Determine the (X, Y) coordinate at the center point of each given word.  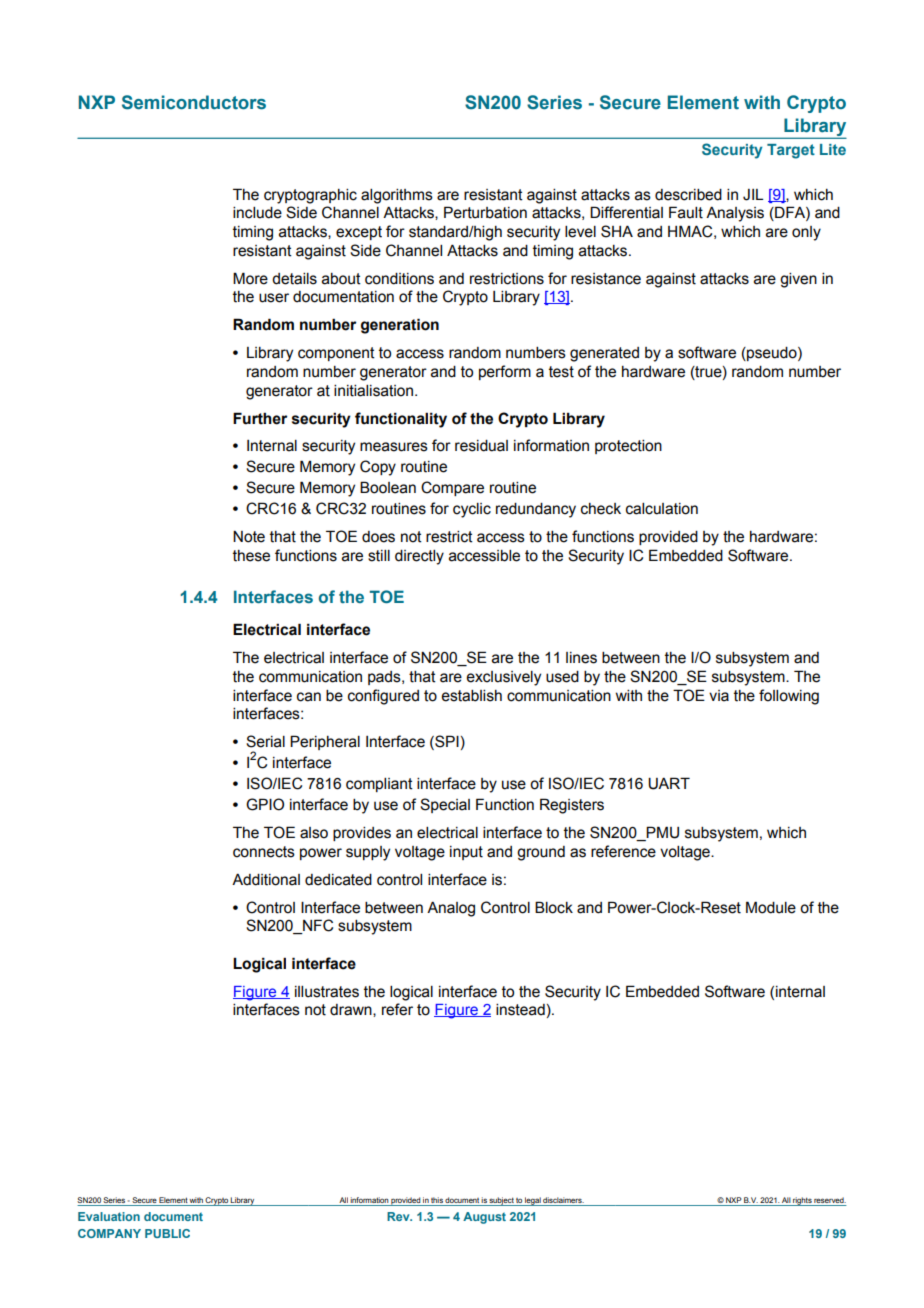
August (484, 1218)
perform (505, 372)
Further (260, 418)
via (719, 696)
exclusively (503, 678)
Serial (265, 741)
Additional (266, 880)
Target (791, 151)
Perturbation (485, 212)
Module (771, 907)
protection (628, 447)
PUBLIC (167, 1233)
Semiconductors (194, 102)
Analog (451, 909)
